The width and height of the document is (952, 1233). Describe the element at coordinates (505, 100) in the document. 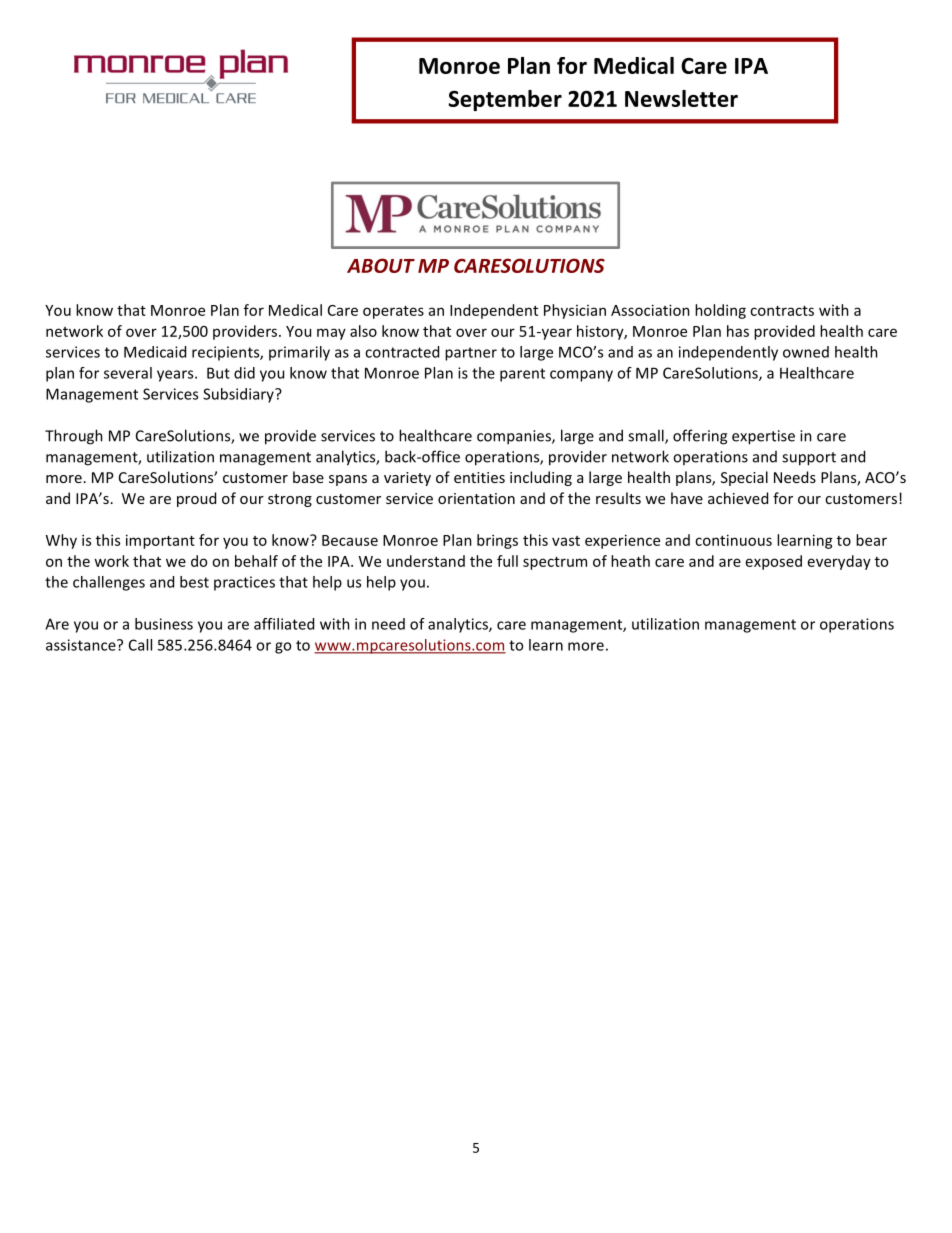

I see `September` at that location.
